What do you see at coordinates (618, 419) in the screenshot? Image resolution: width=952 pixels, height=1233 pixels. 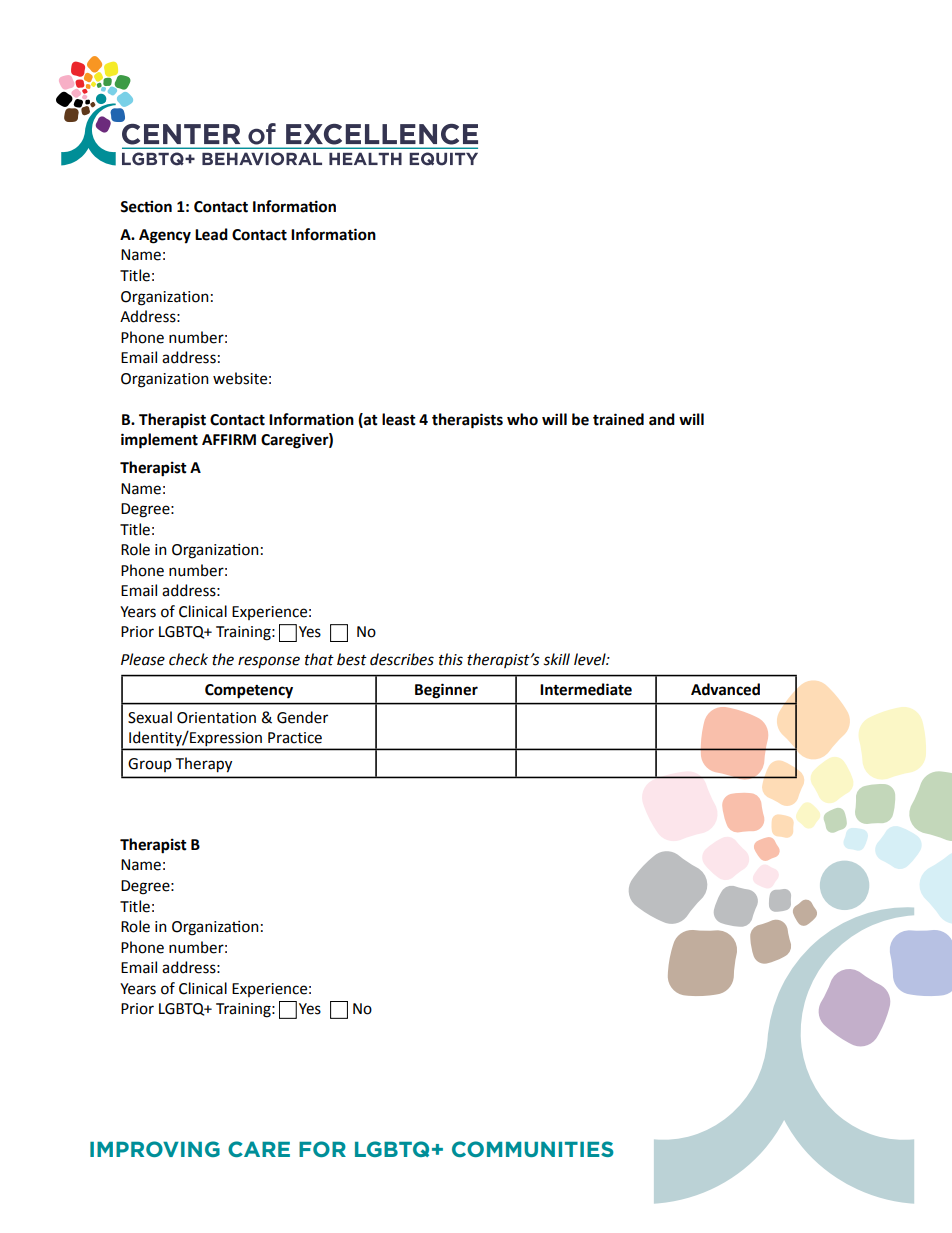 I see `trained` at bounding box center [618, 419].
